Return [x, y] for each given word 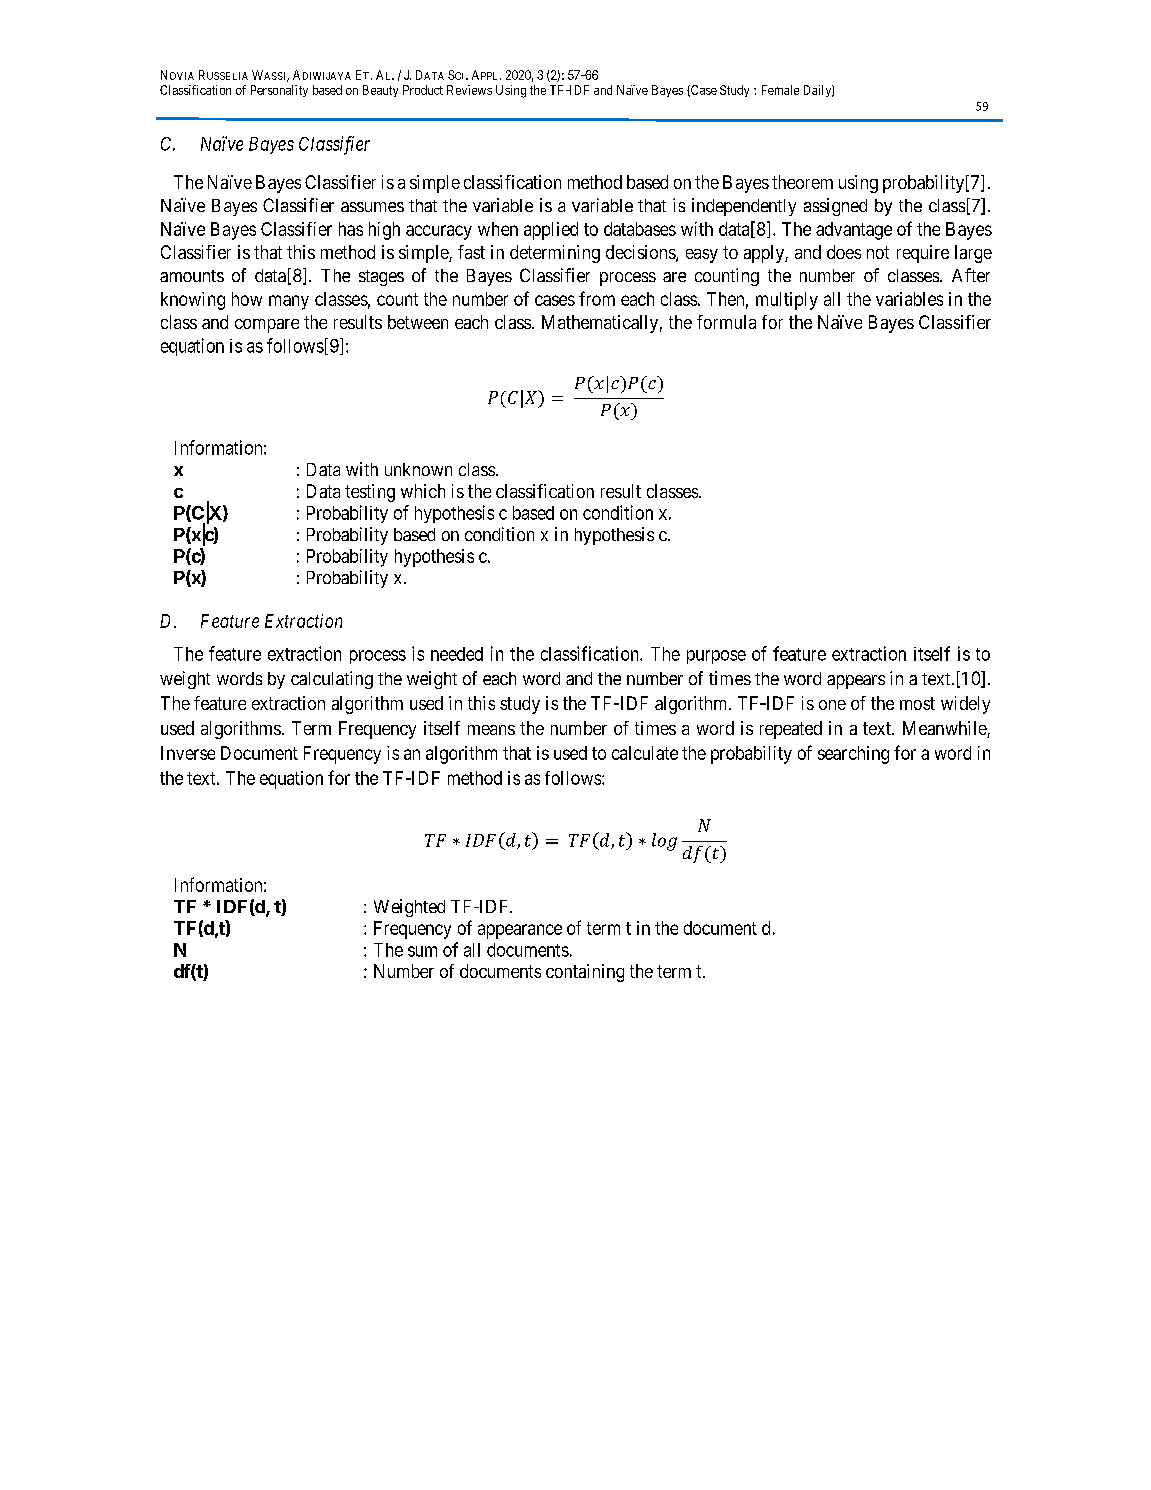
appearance [520, 931]
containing [585, 973]
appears [856, 682]
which [423, 491]
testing [370, 493]
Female [780, 90]
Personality [279, 91]
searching [853, 755]
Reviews [469, 90]
